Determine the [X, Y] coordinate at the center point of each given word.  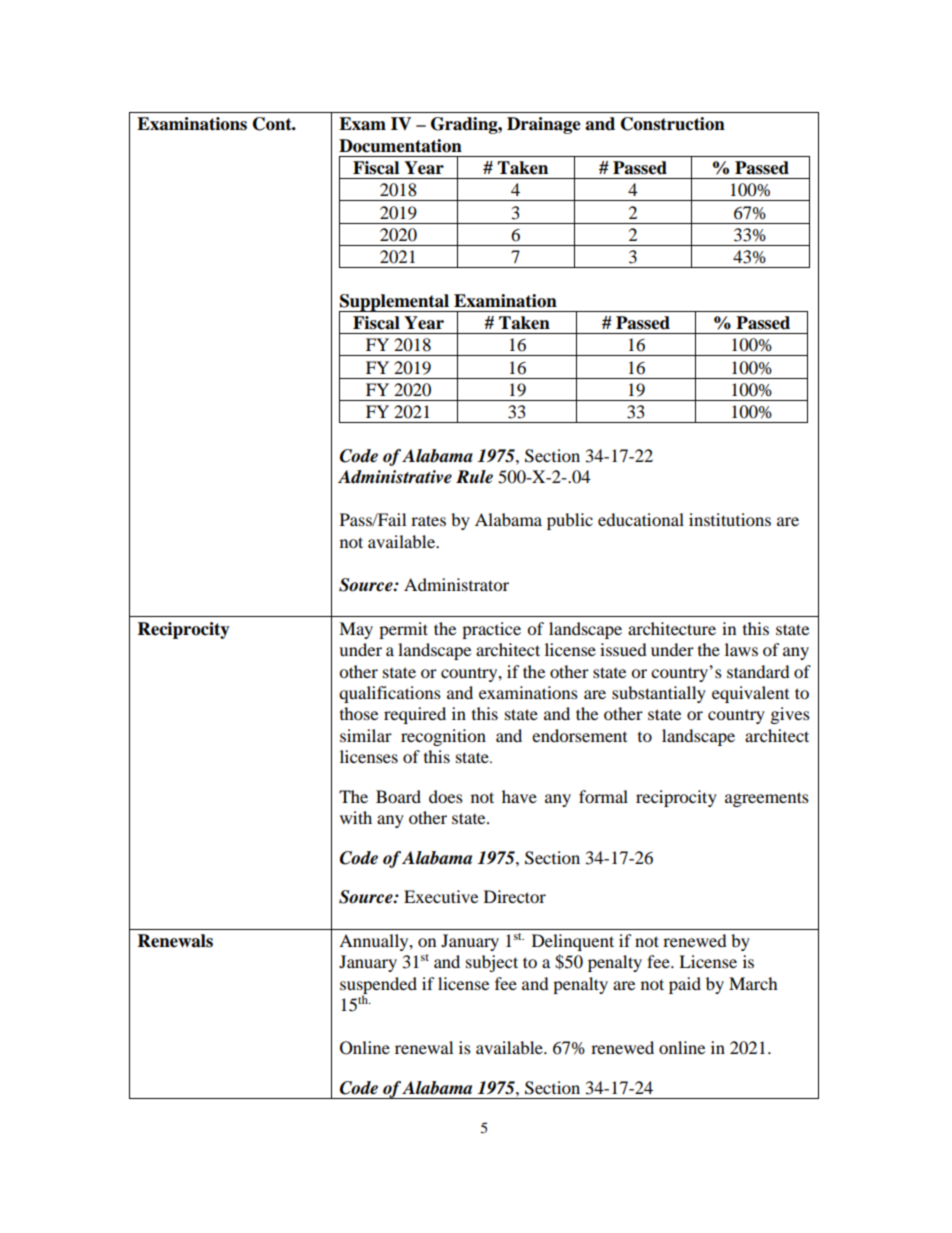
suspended [378, 986]
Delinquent [573, 942]
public [570, 521]
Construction [673, 124]
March [753, 983]
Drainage [544, 125]
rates [428, 520]
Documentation [400, 146]
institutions [730, 519]
